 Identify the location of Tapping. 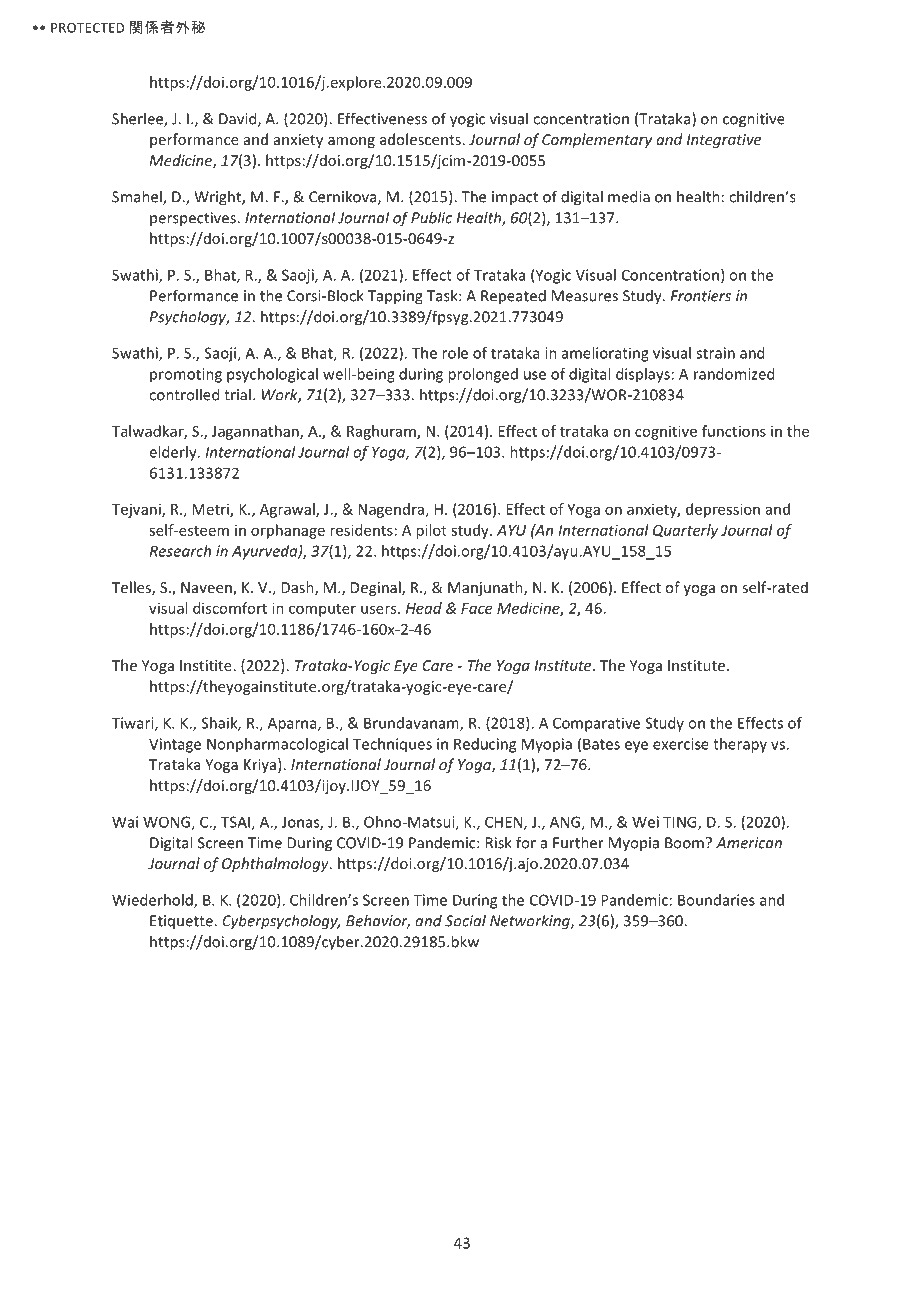
(395, 297).
